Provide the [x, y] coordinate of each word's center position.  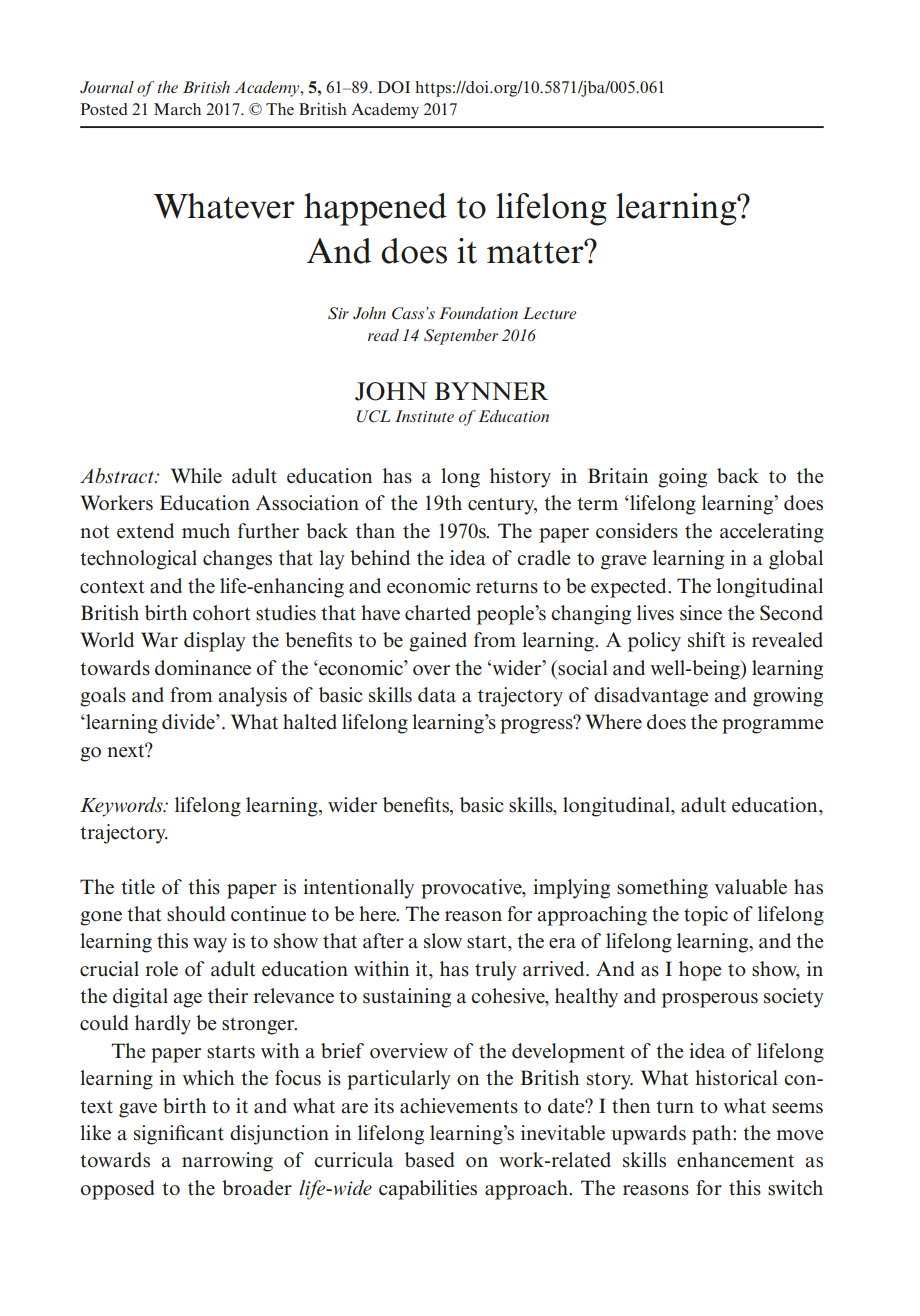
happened [375, 209]
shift [707, 640]
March [177, 109]
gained [438, 642]
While [196, 476]
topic [706, 916]
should [196, 914]
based [429, 1160]
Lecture [550, 313]
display [215, 642]
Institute [424, 416]
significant [179, 1135]
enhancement [735, 1160]
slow [443, 941]
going [682, 478]
